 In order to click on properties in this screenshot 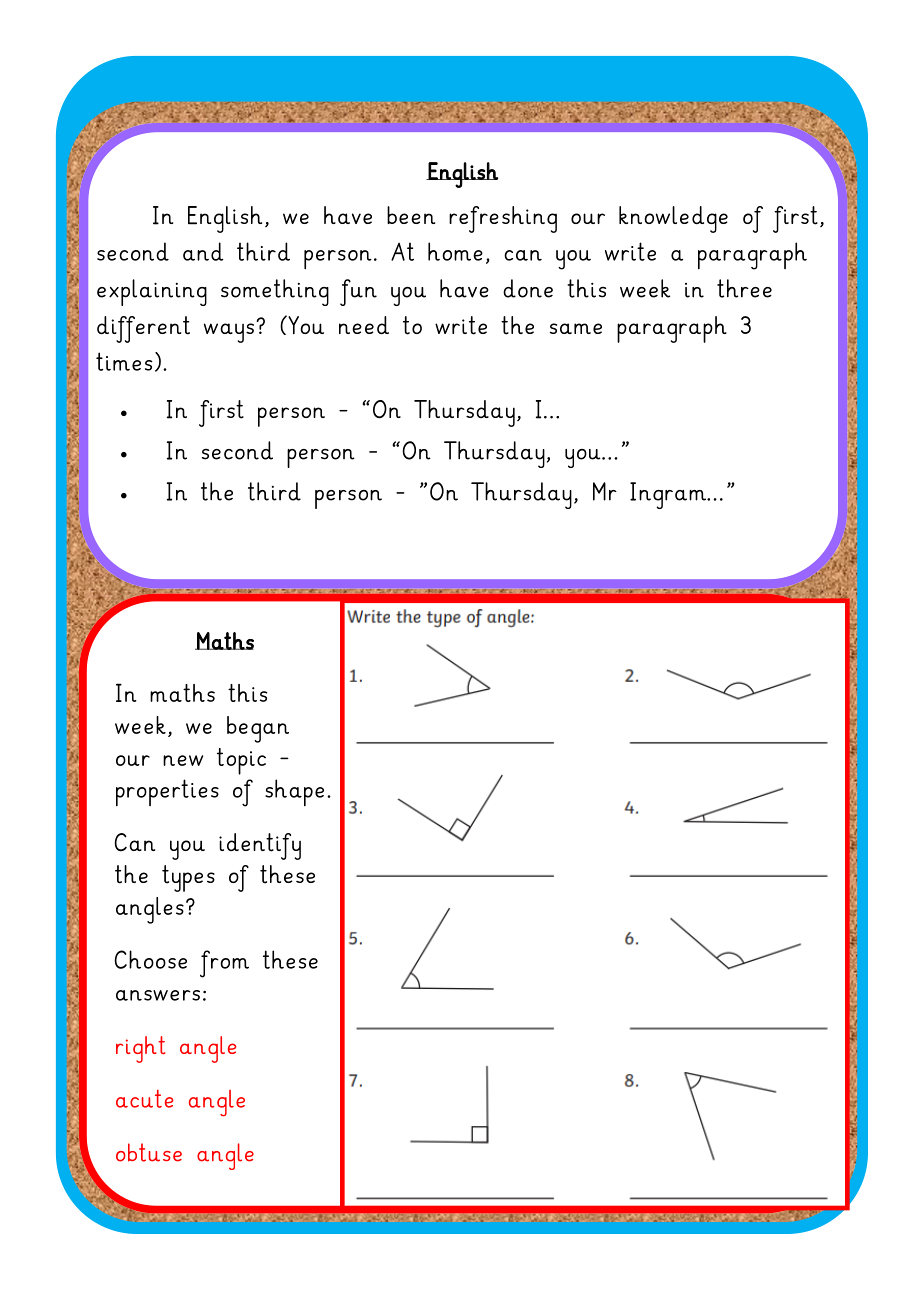, I will do `click(167, 792)`.
